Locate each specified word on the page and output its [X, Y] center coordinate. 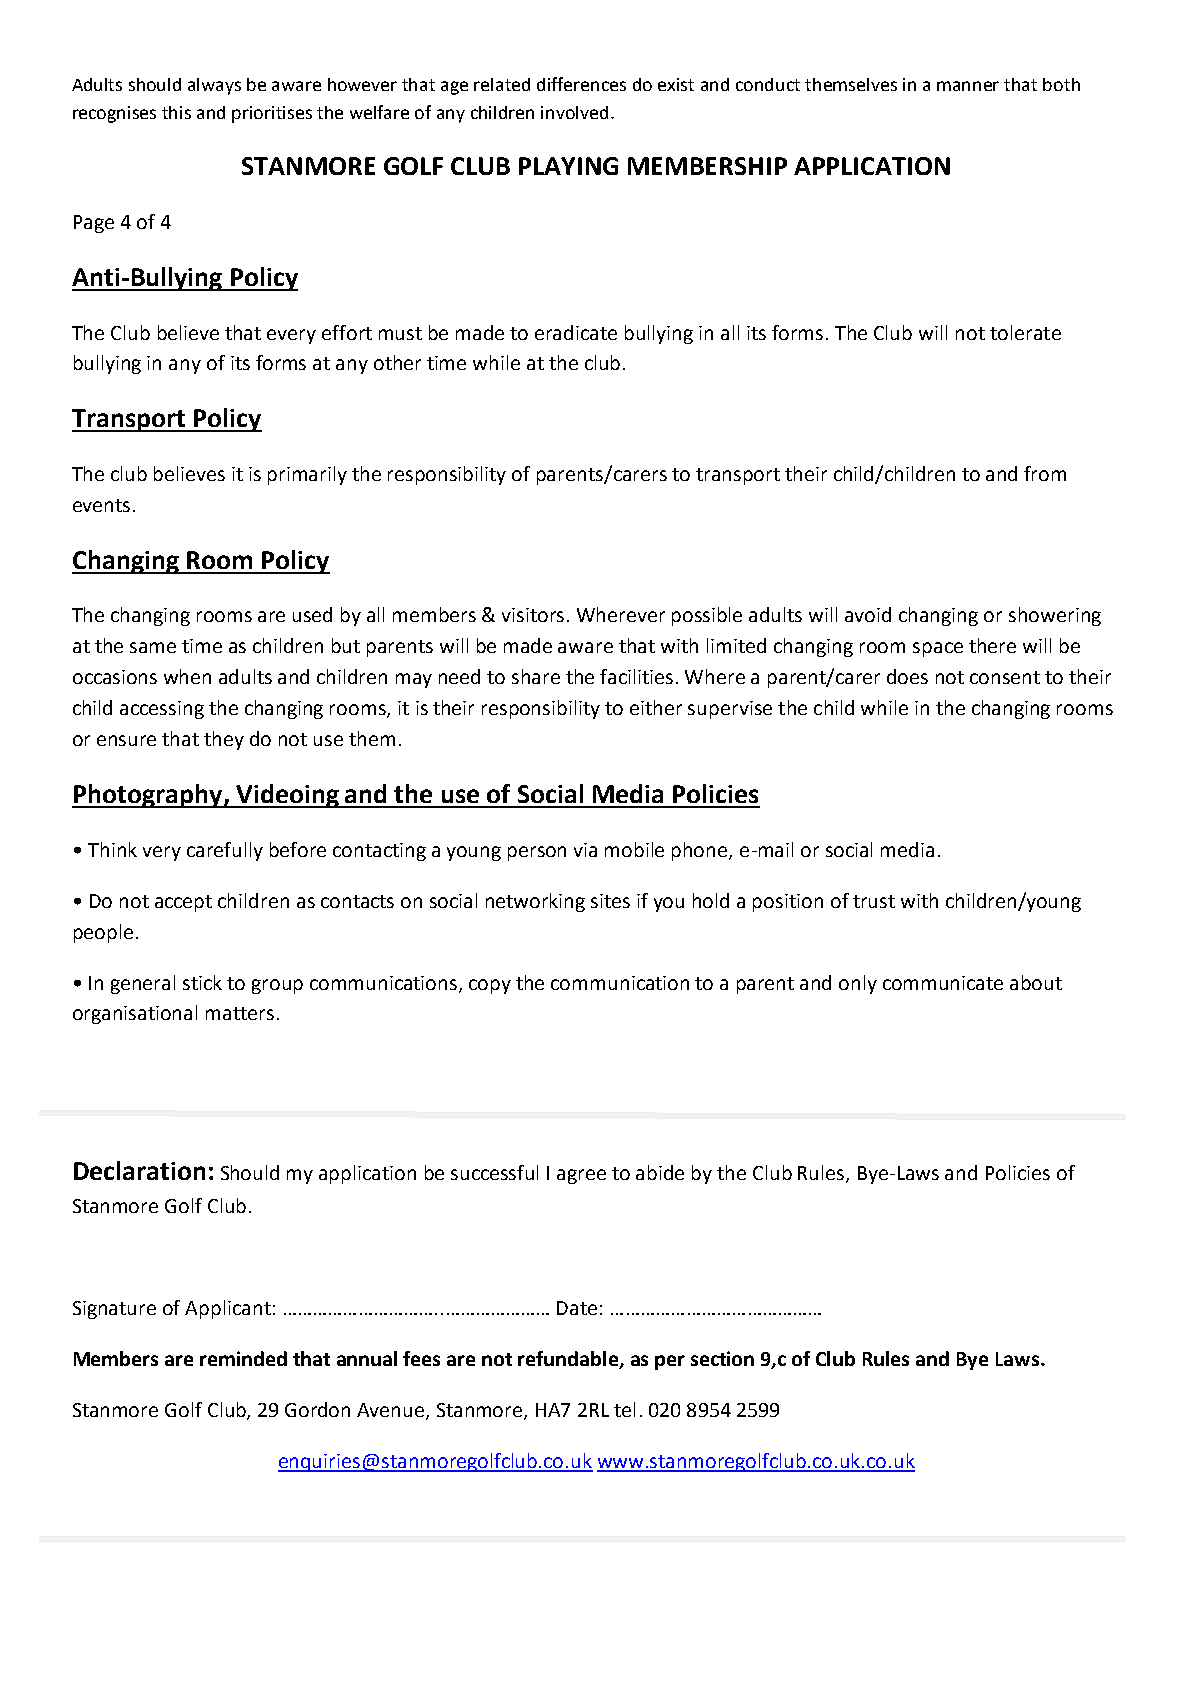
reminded [243, 1358]
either [656, 707]
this [176, 112]
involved [574, 112]
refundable [569, 1360]
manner [968, 86]
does [907, 676]
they [224, 740]
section [722, 1358]
